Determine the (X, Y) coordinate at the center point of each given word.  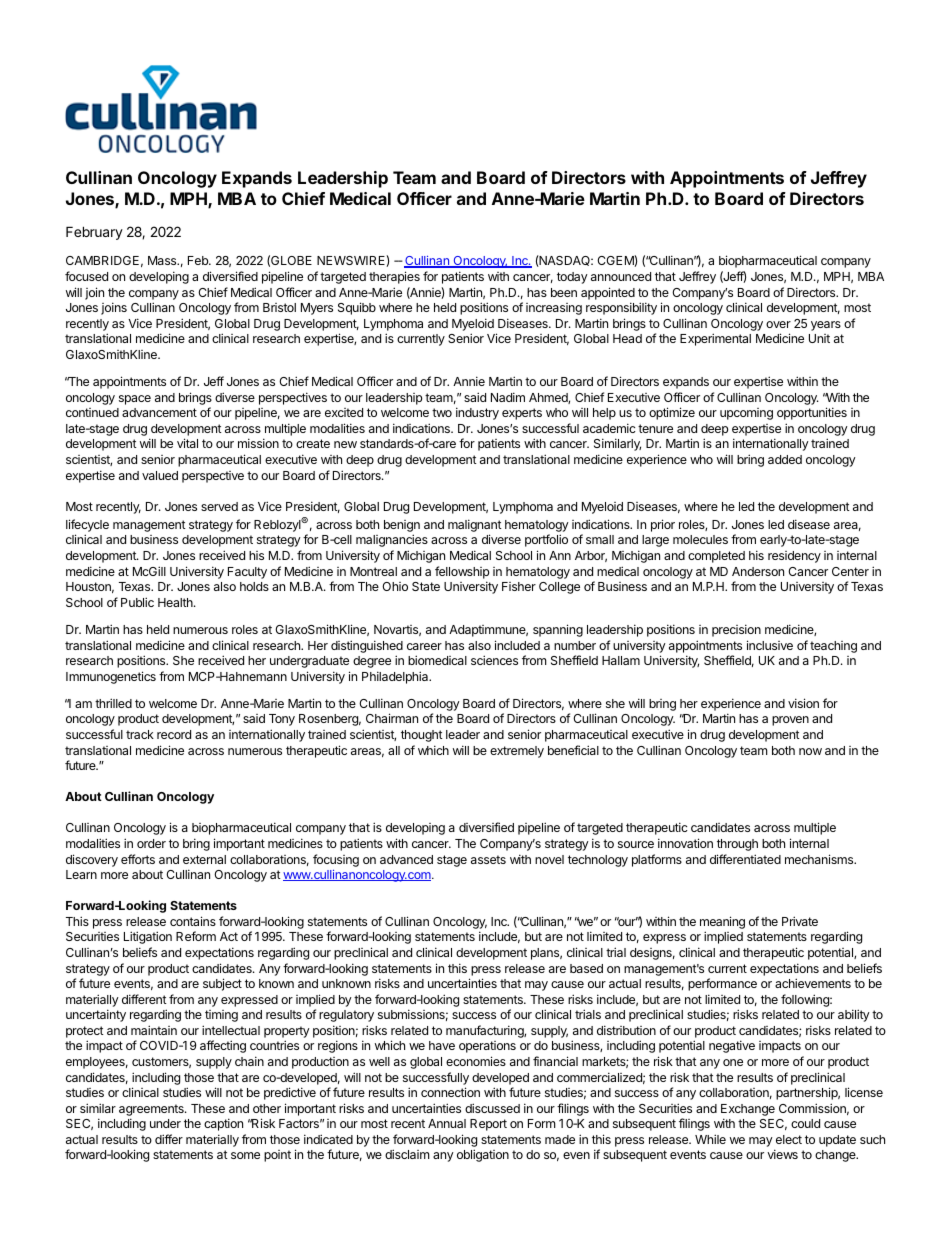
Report (488, 1125)
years (826, 326)
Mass (163, 260)
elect (789, 1139)
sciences (494, 660)
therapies (394, 277)
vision (803, 703)
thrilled (113, 703)
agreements (152, 1110)
